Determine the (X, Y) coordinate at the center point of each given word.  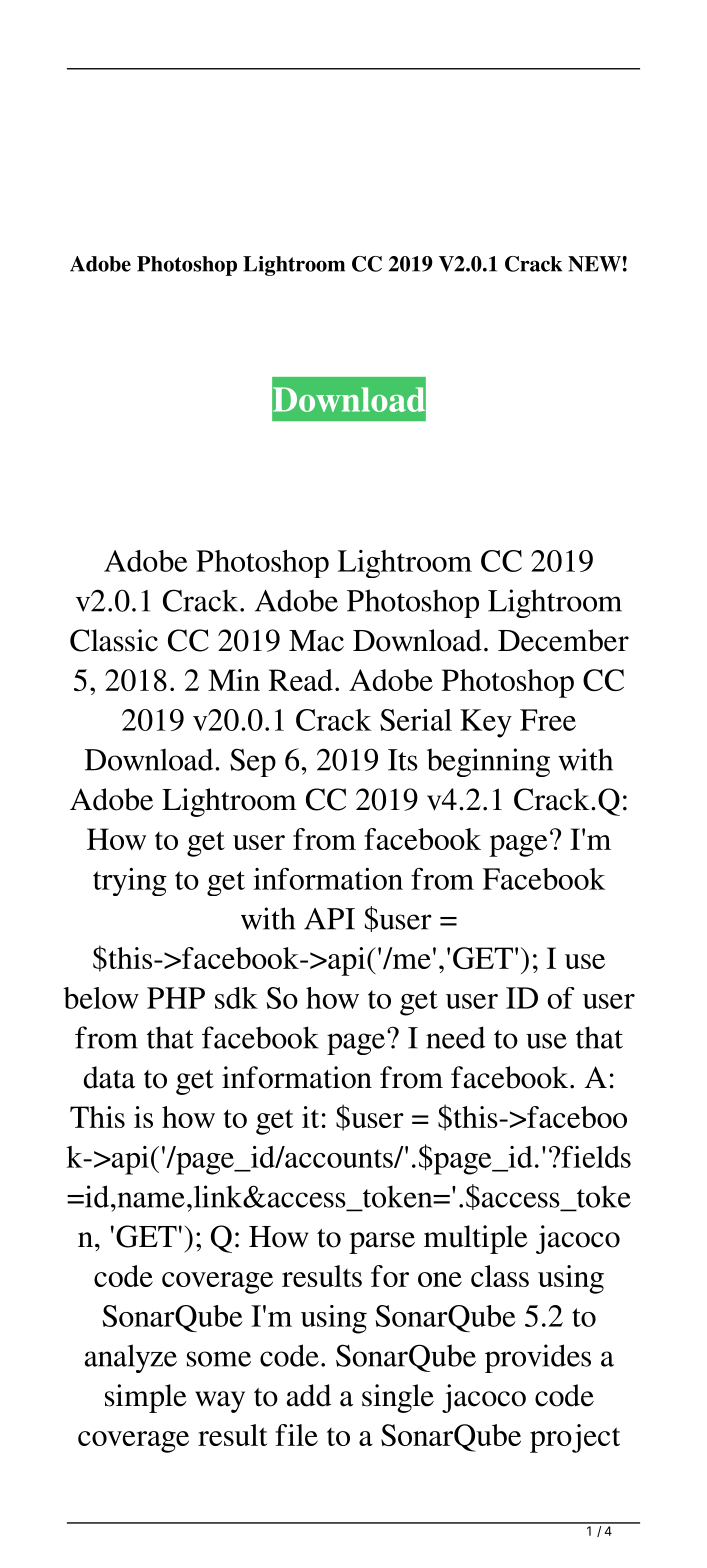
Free (548, 720)
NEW (594, 264)
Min (234, 680)
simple (146, 1398)
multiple (476, 1239)
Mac (316, 641)
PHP (176, 998)
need (455, 1037)
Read (301, 680)
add (309, 1395)
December (563, 640)
